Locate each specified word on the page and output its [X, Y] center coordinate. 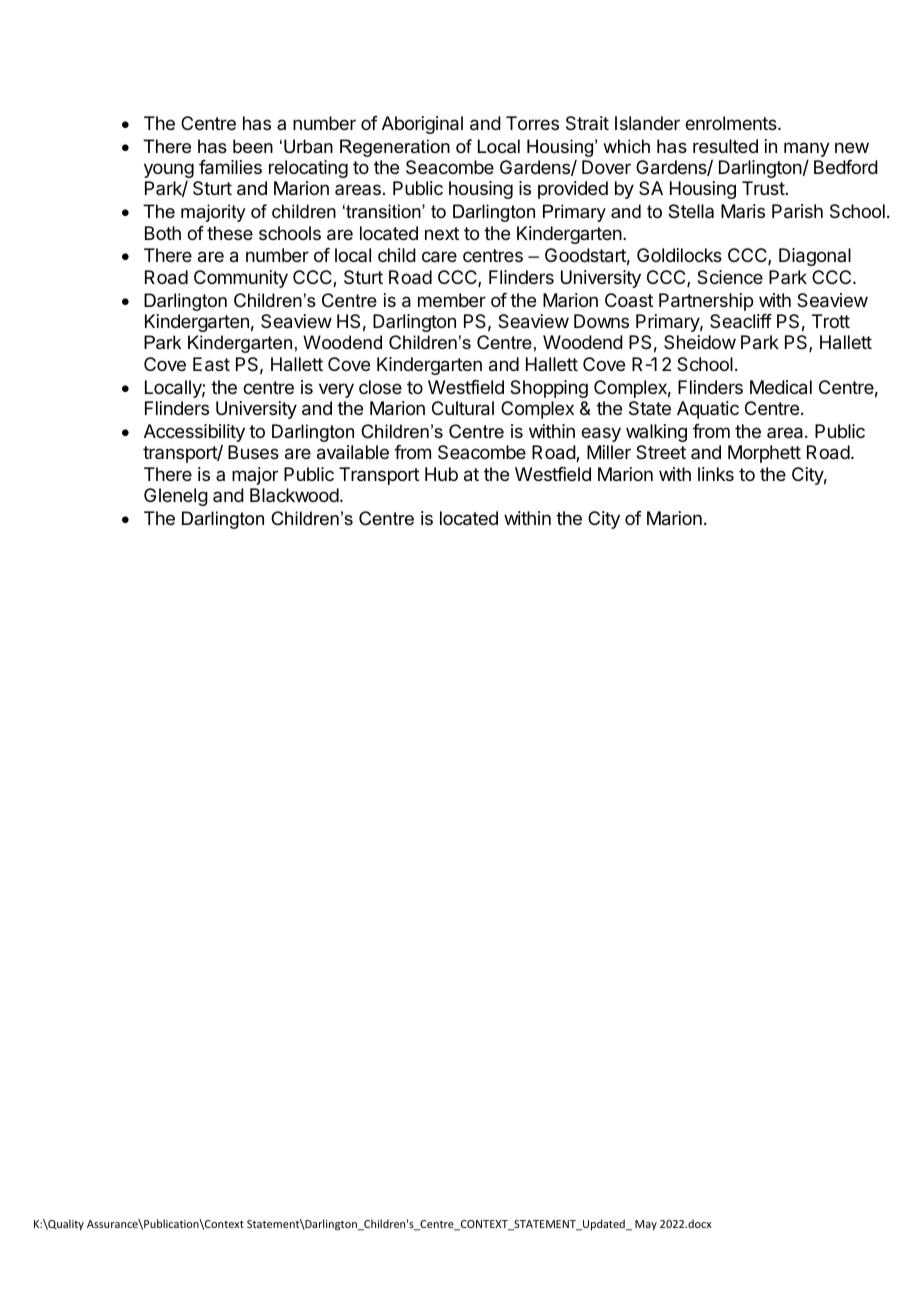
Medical [781, 387]
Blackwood [294, 495]
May [646, 1225]
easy [601, 434]
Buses [253, 452]
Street [661, 452]
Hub [441, 474]
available [353, 452]
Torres [532, 123]
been [253, 146]
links [716, 474]
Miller [609, 452]
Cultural [463, 408]
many [807, 151]
